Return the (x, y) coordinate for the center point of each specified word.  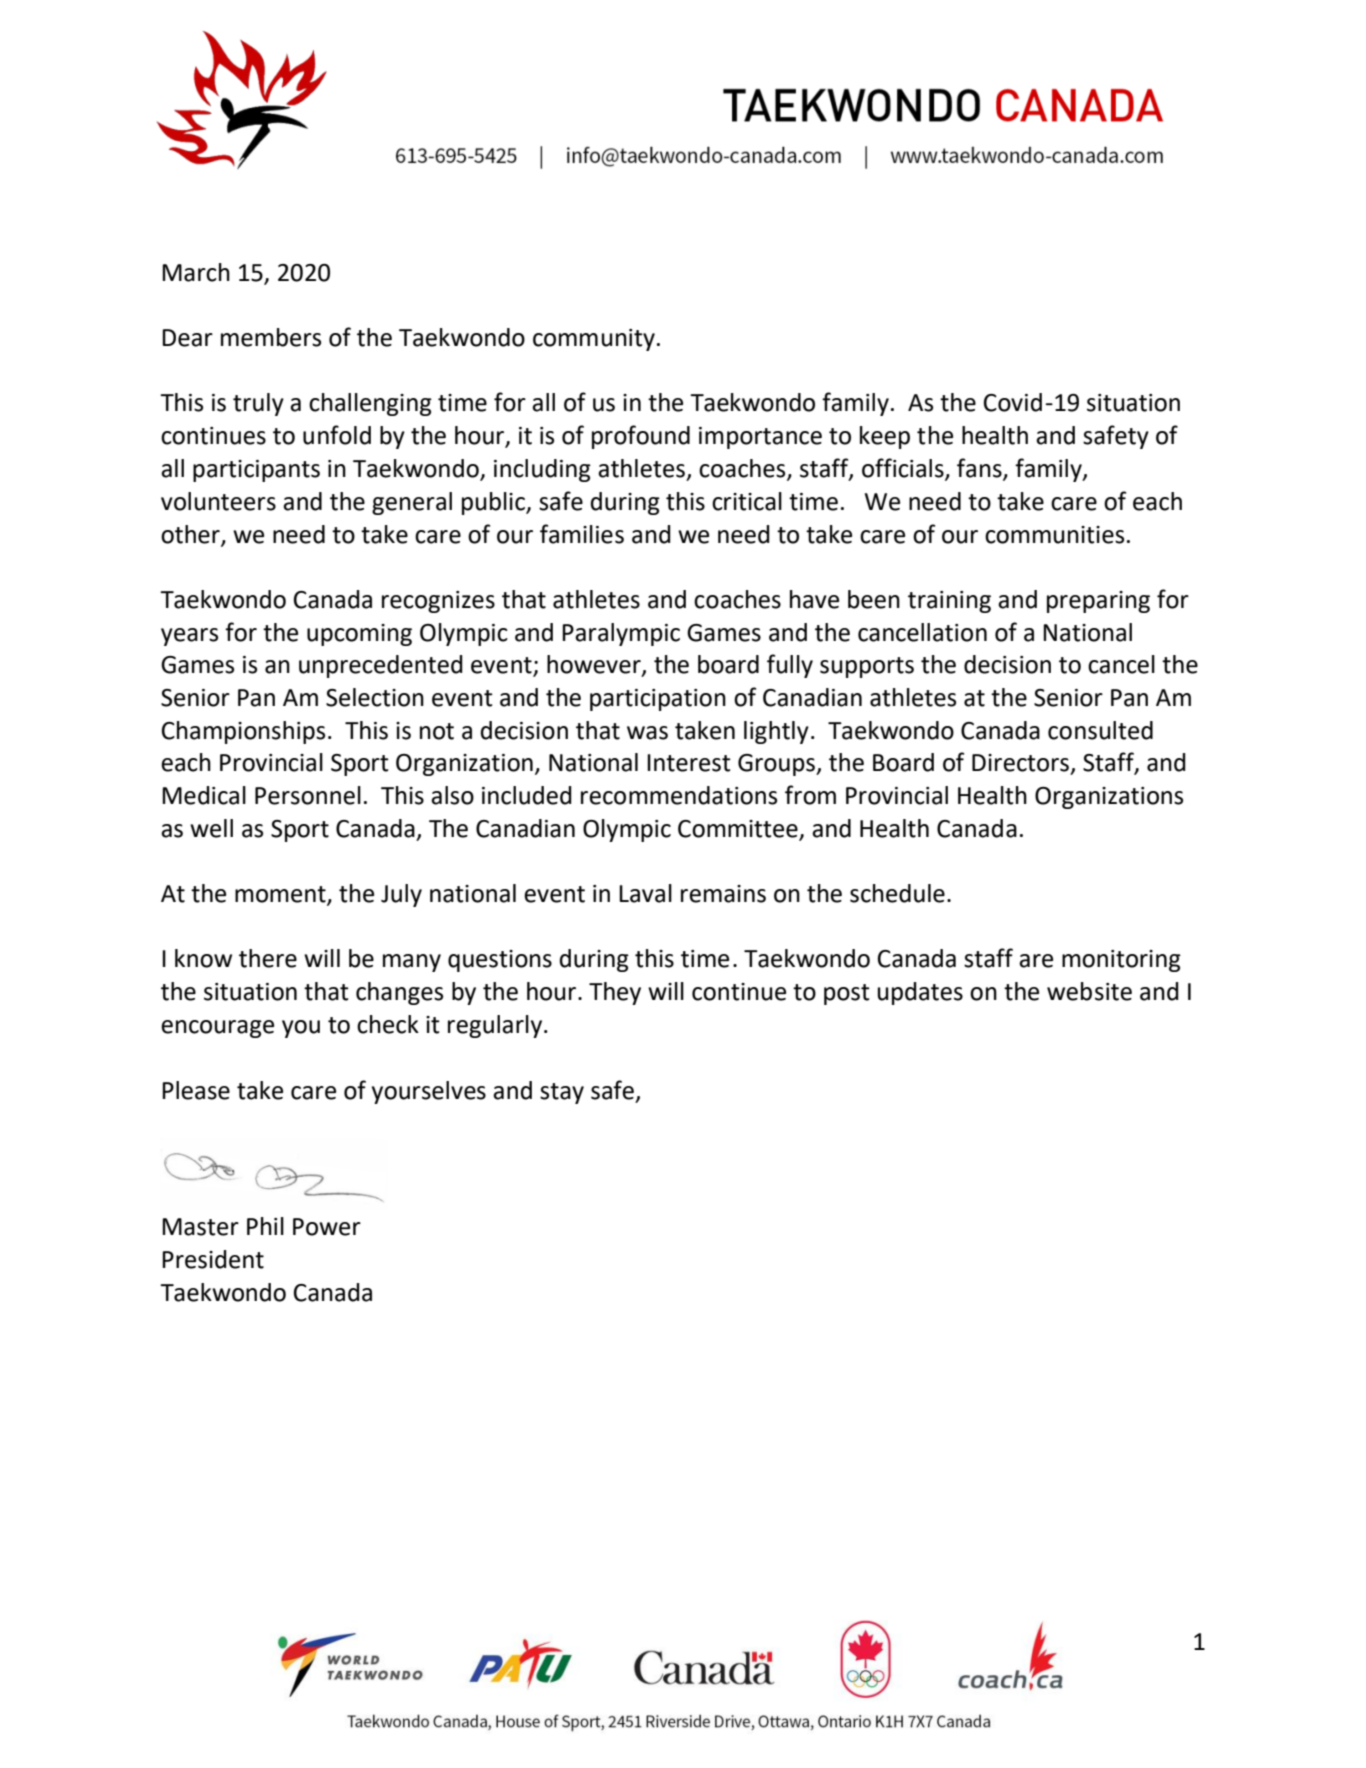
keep (885, 437)
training (949, 602)
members (271, 337)
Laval (645, 893)
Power (327, 1227)
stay (562, 1093)
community (594, 340)
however (595, 665)
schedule (897, 893)
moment (281, 895)
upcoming (359, 635)
